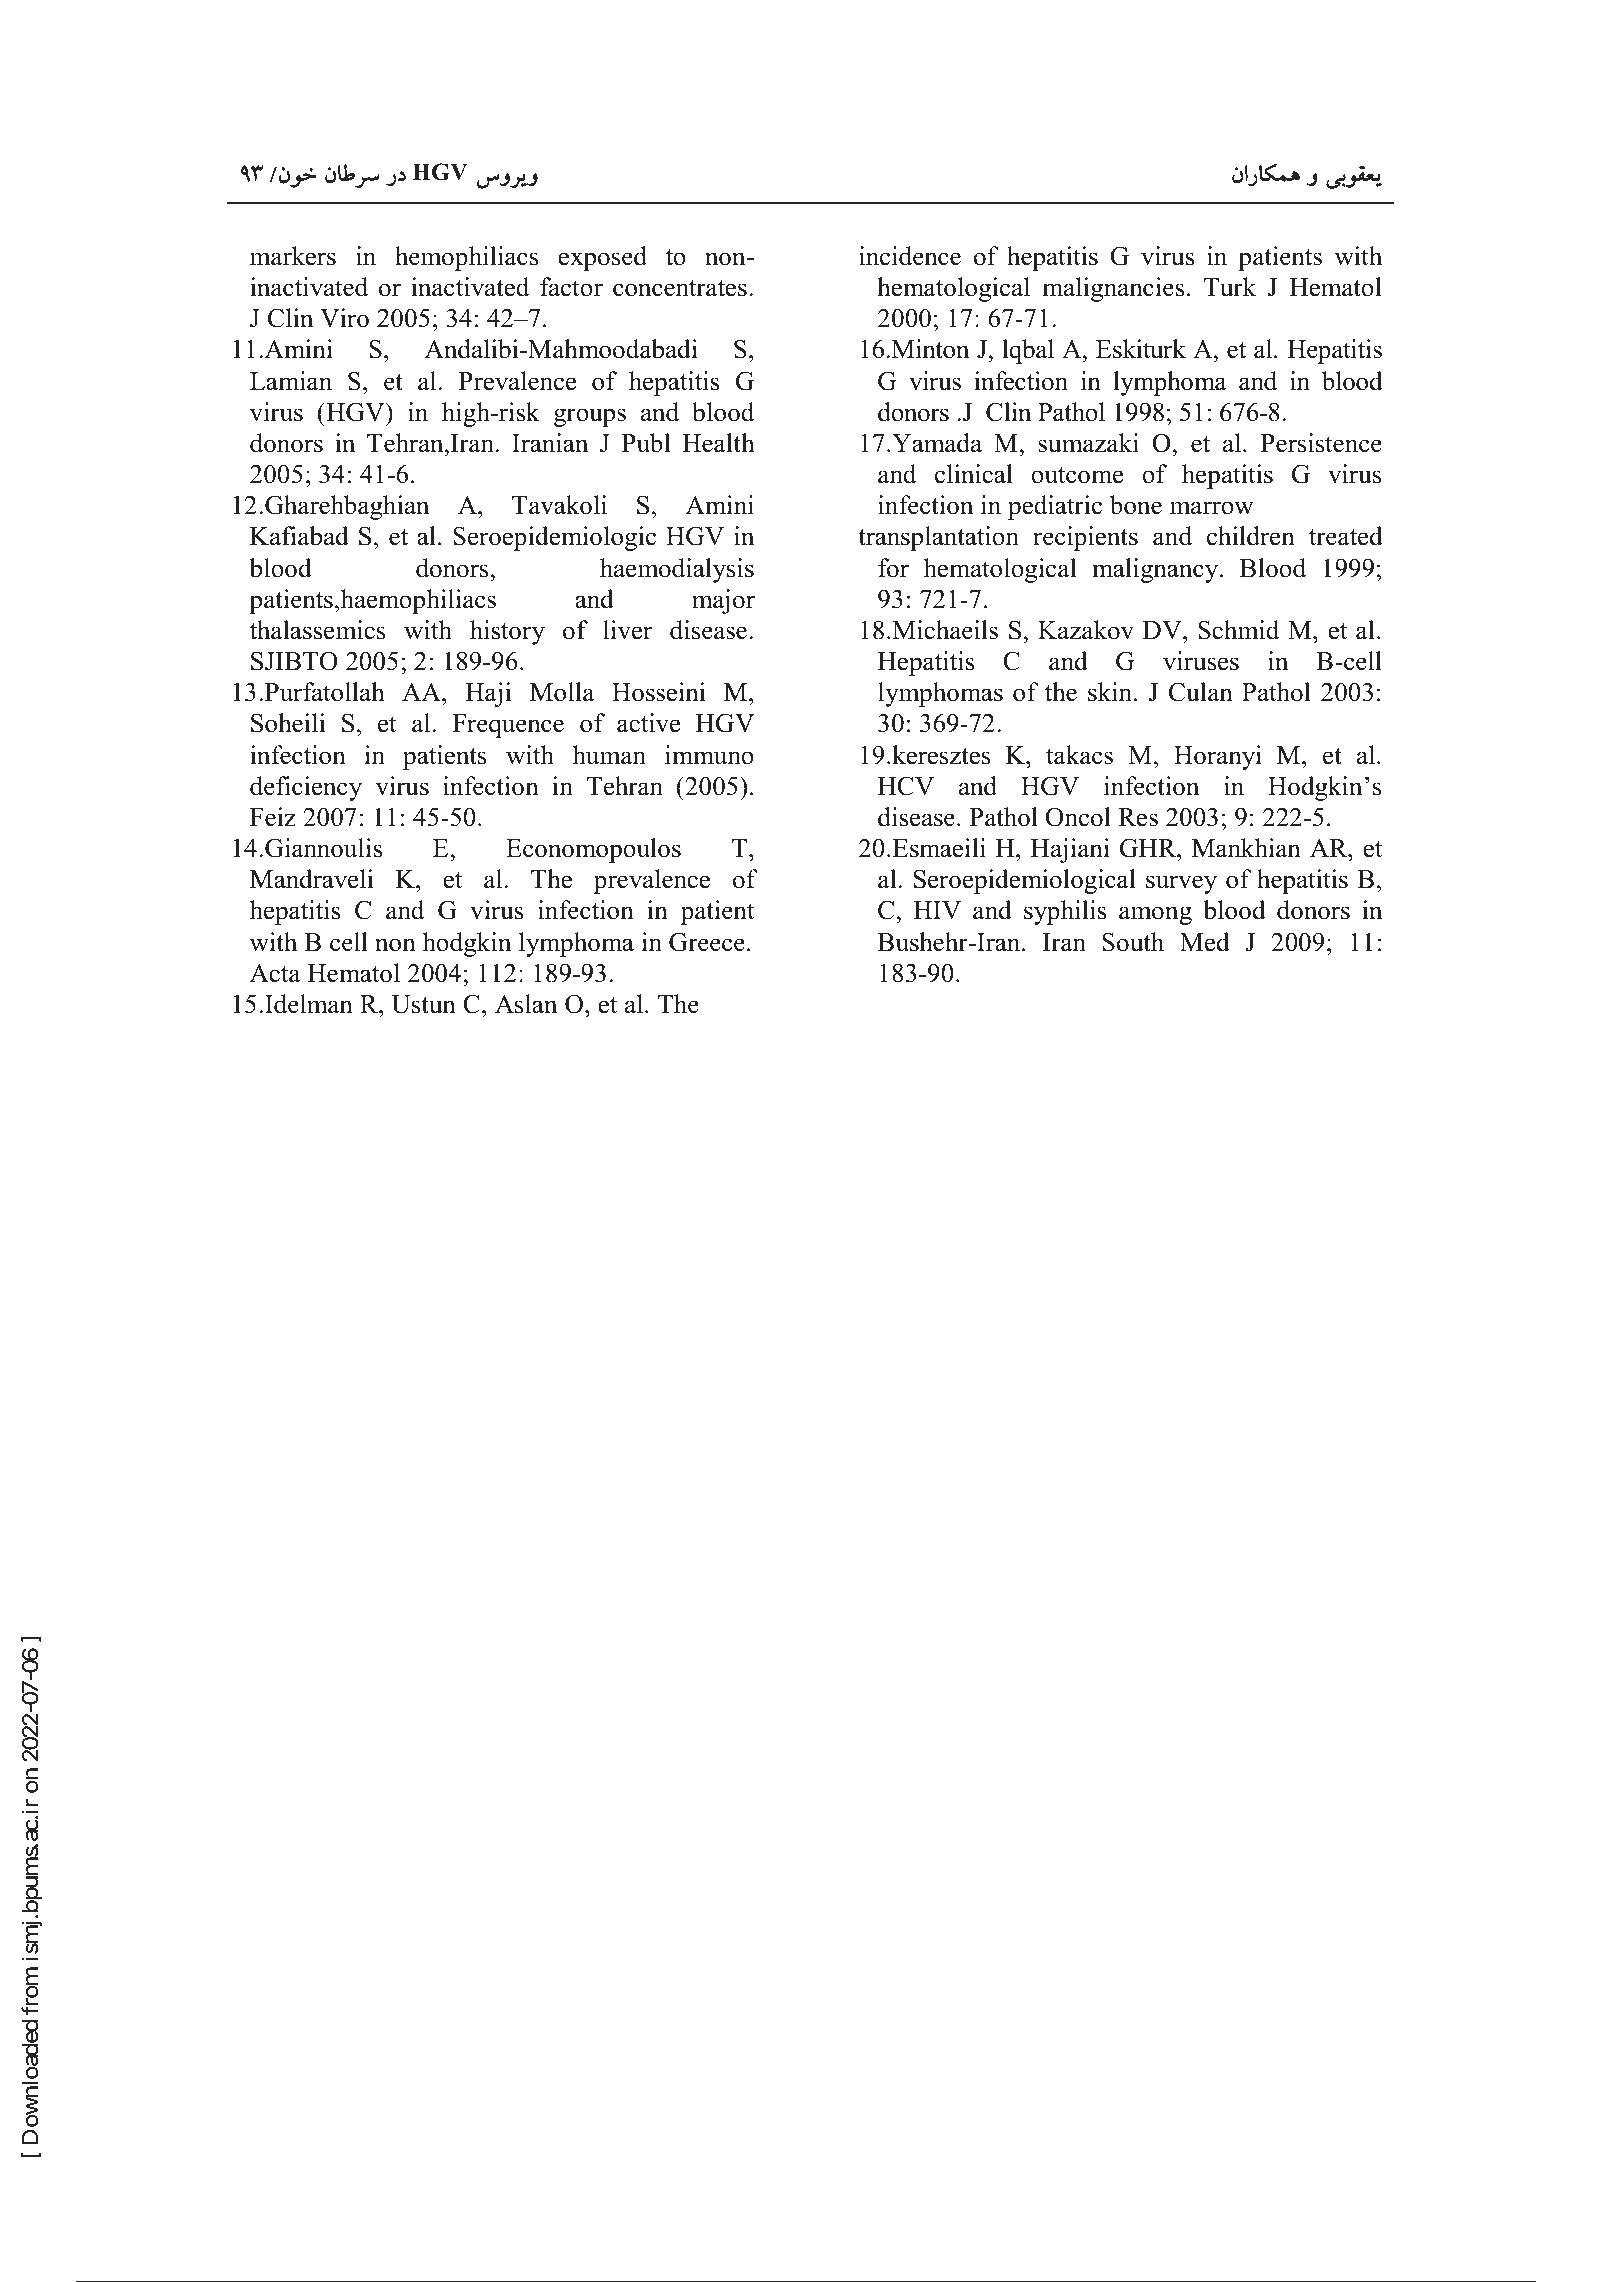 Image resolution: width=1612 pixels, height=2282 pixels. What do you see at coordinates (709, 755) in the document?
I see `immuno` at bounding box center [709, 755].
